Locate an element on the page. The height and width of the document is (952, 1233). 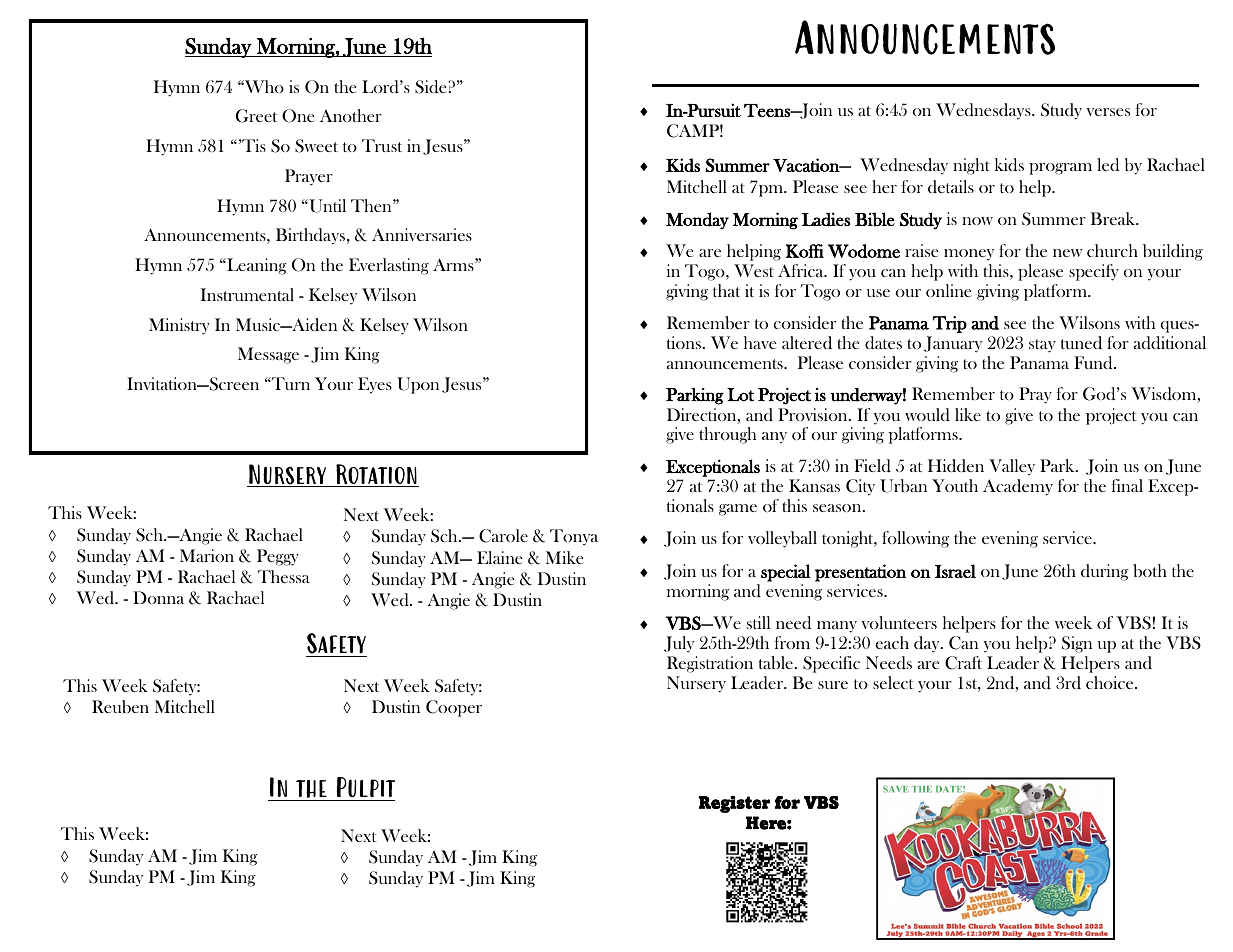
verses is located at coordinates (1108, 112).
